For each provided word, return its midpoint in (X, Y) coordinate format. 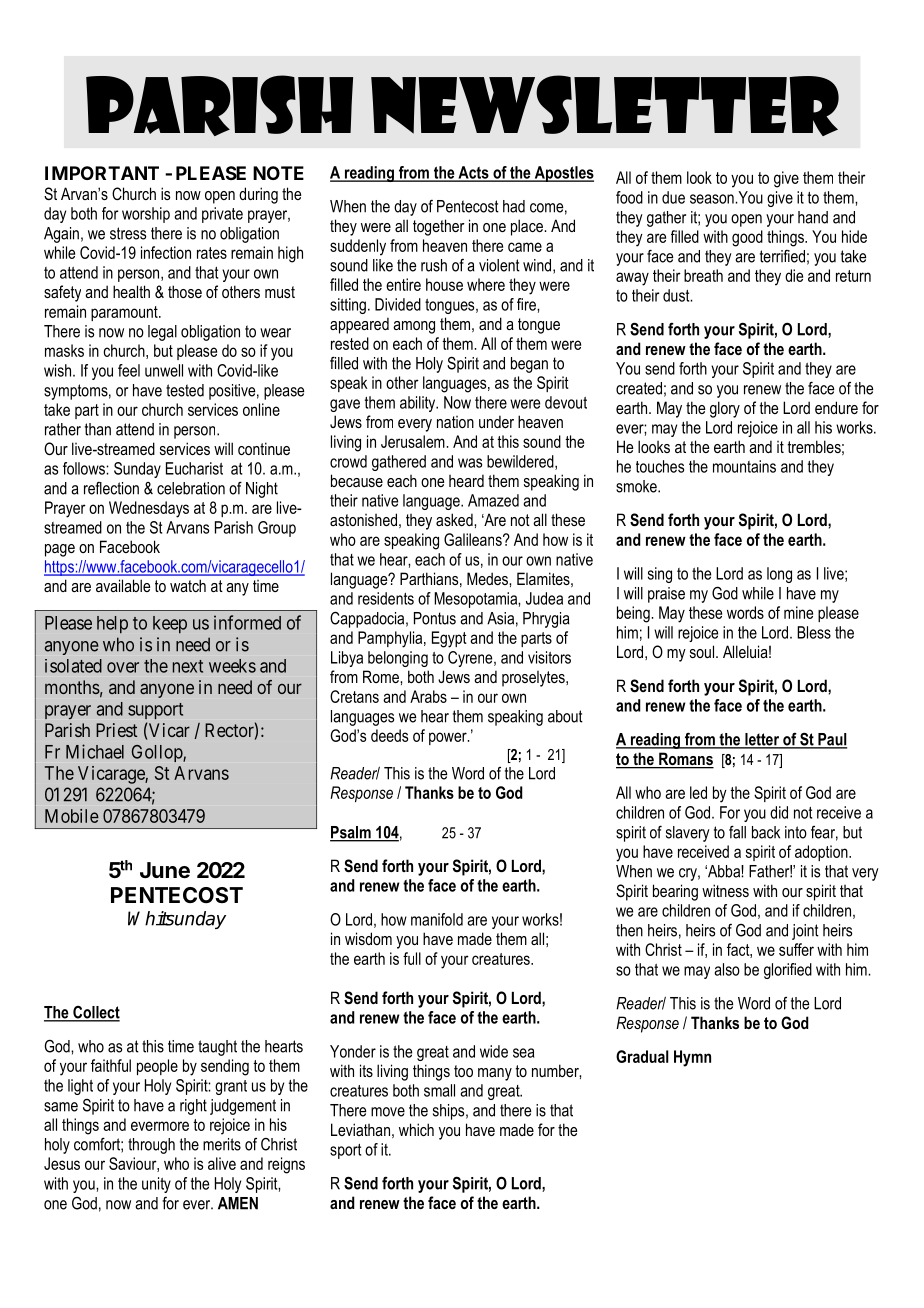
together (439, 227)
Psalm (351, 833)
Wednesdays (149, 509)
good (747, 238)
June (165, 870)
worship (146, 215)
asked (455, 519)
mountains (744, 466)
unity (156, 1185)
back (766, 832)
